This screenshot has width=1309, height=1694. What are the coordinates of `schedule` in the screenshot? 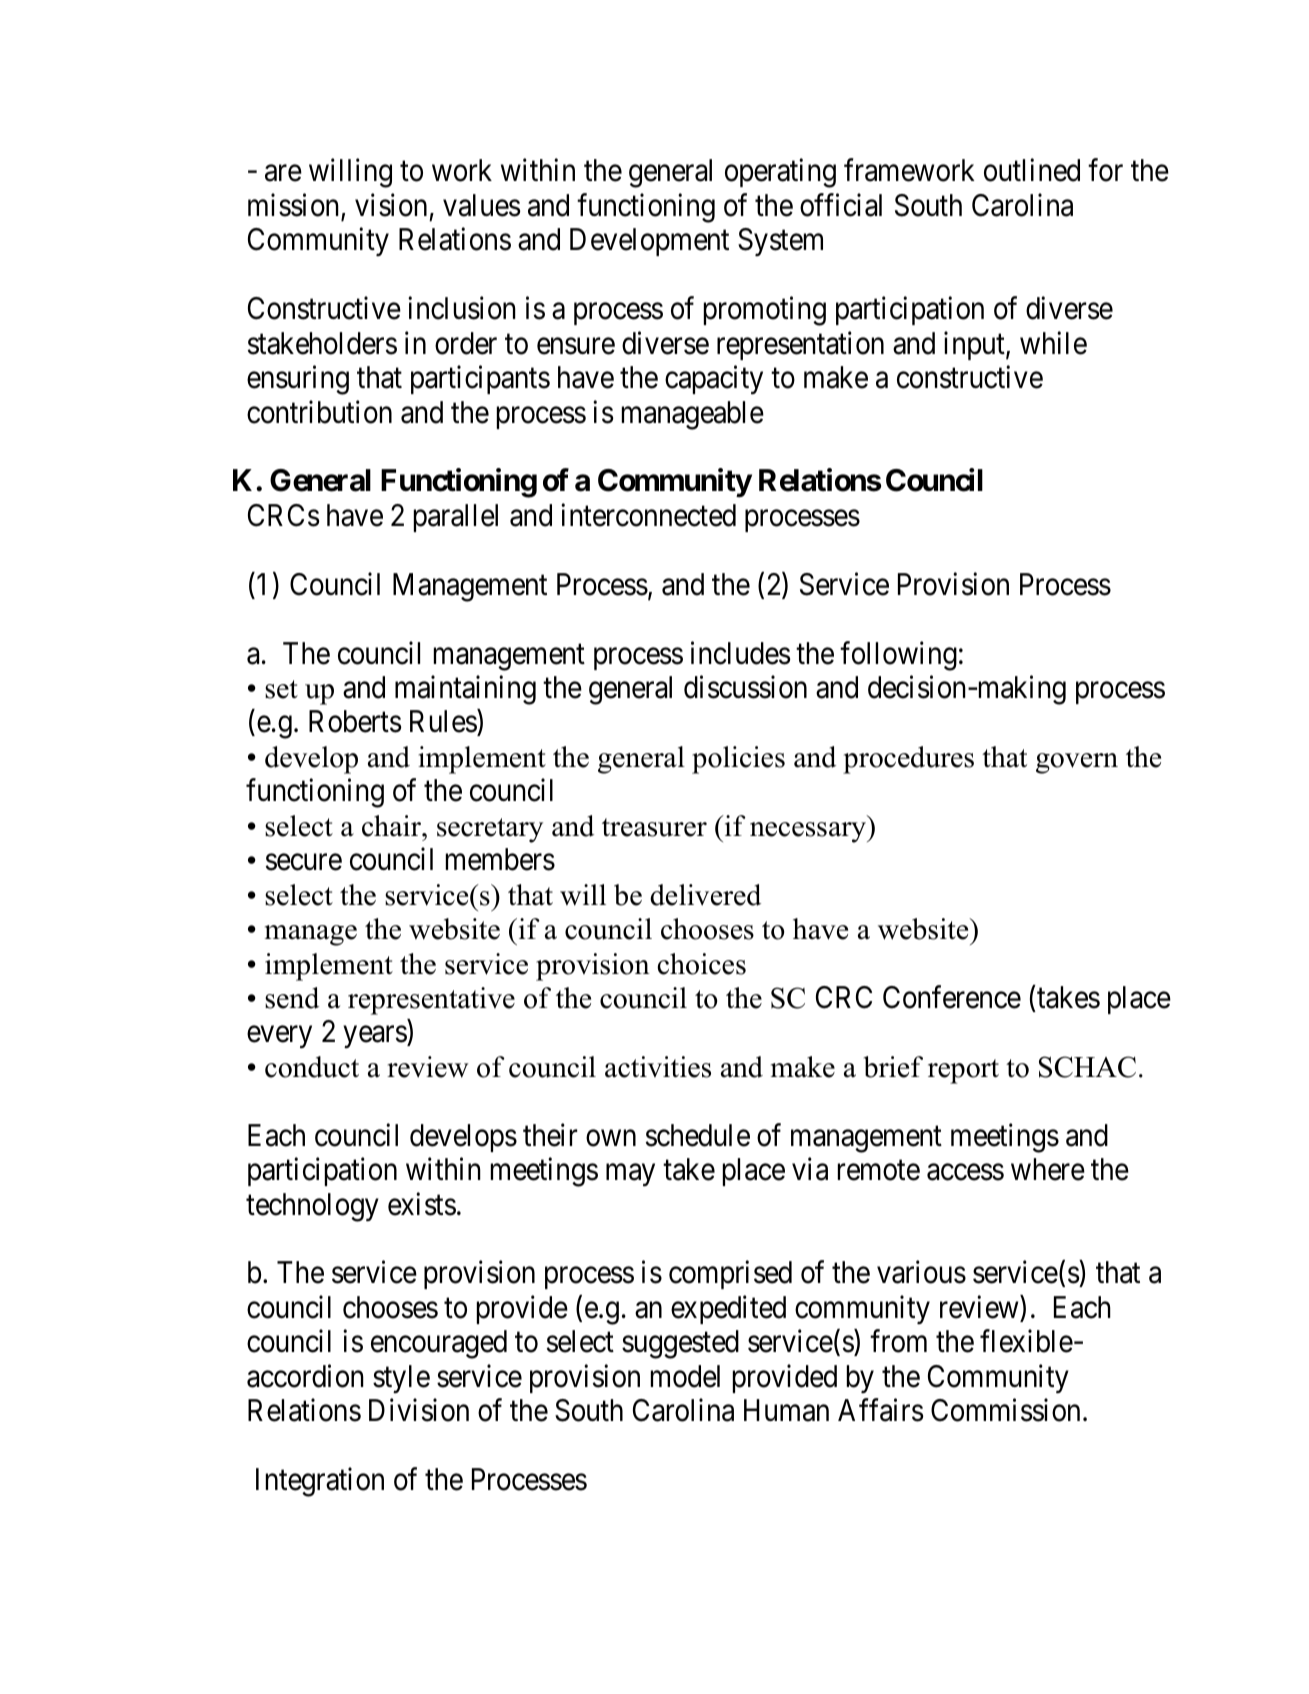 It's located at (698, 1135).
